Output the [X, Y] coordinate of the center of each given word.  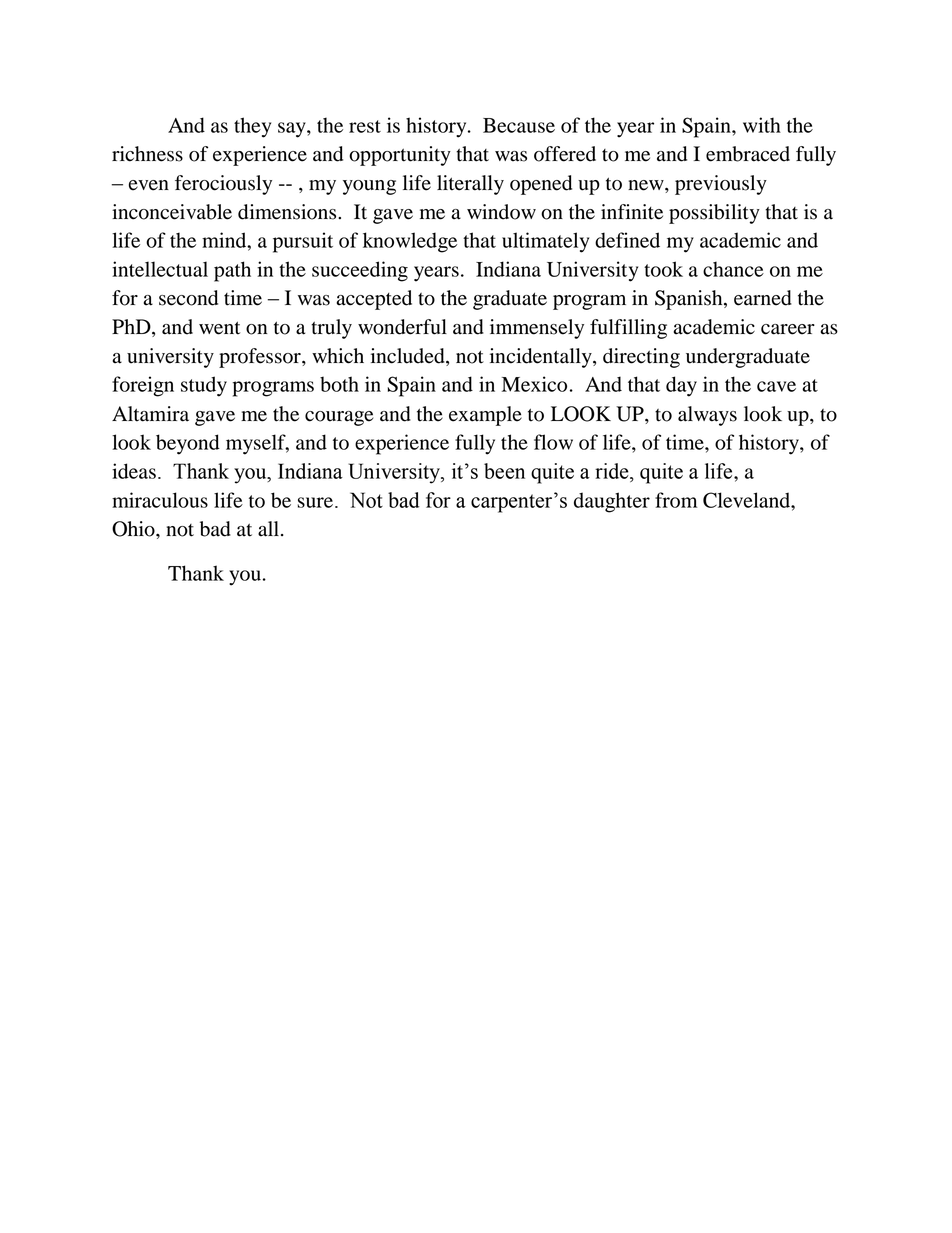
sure [316, 502]
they [252, 127]
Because [519, 125]
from [676, 500]
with [762, 125]
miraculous [160, 500]
